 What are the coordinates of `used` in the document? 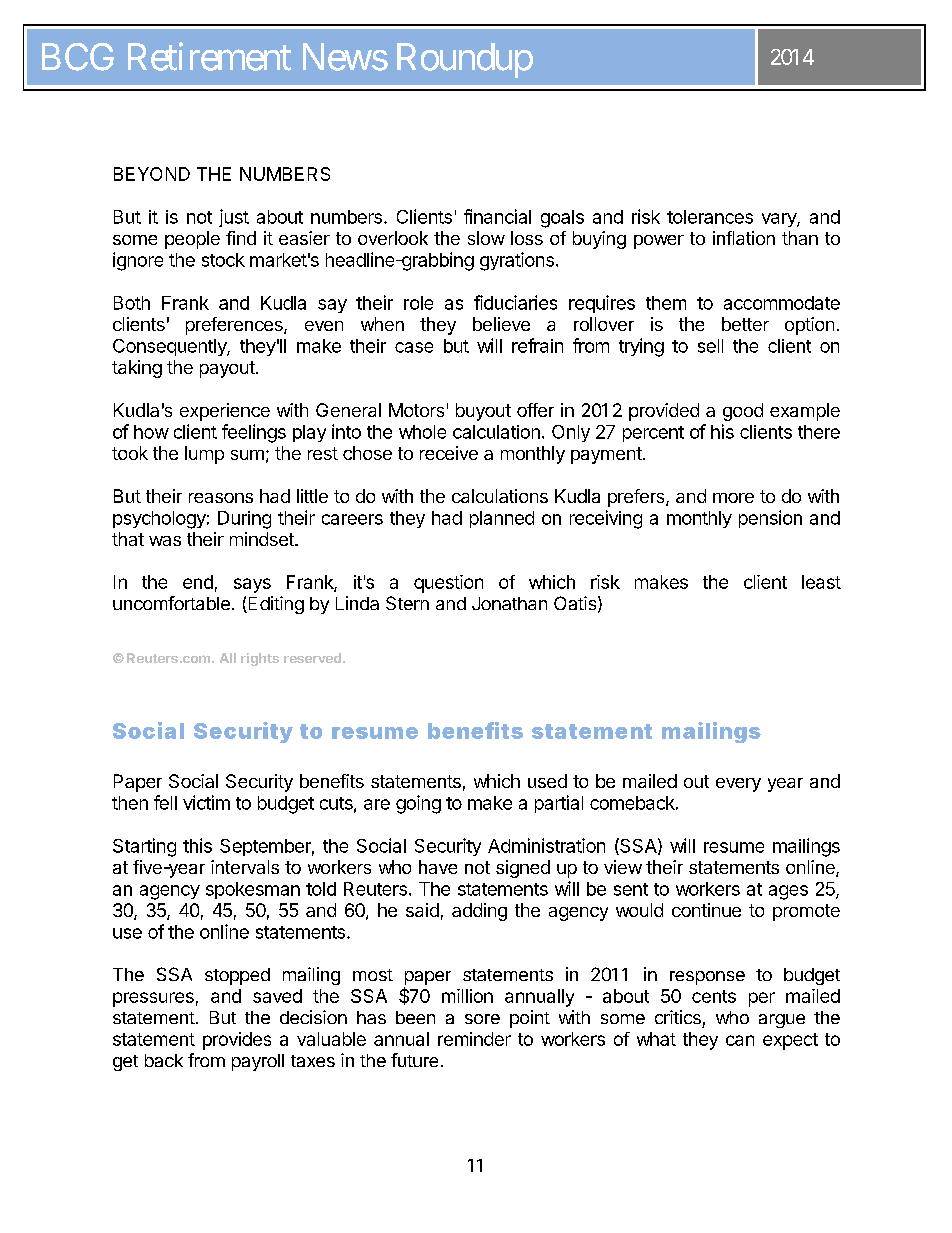 It's located at (547, 781).
